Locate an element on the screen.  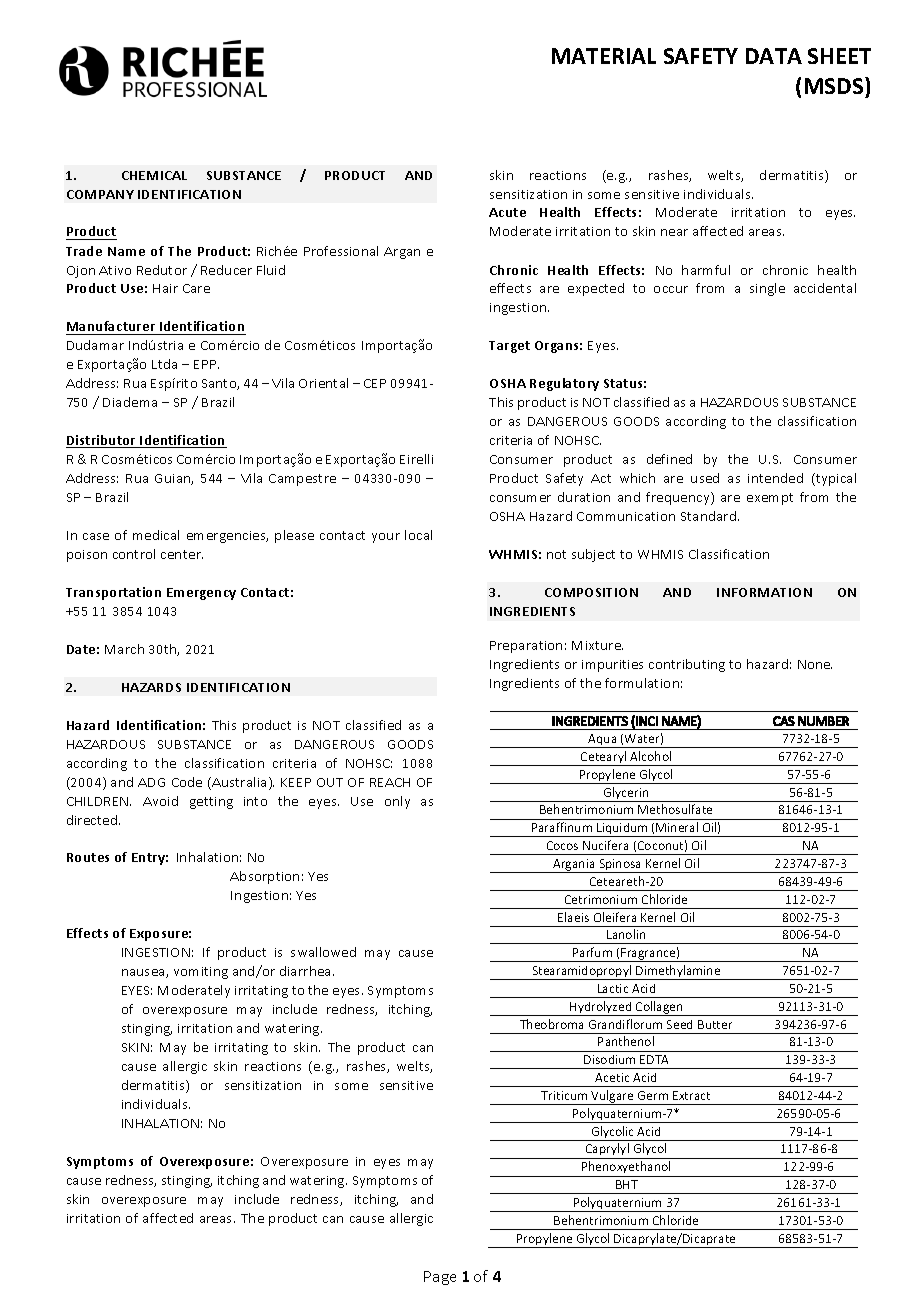
CHEMICAL is located at coordinates (154, 175).
